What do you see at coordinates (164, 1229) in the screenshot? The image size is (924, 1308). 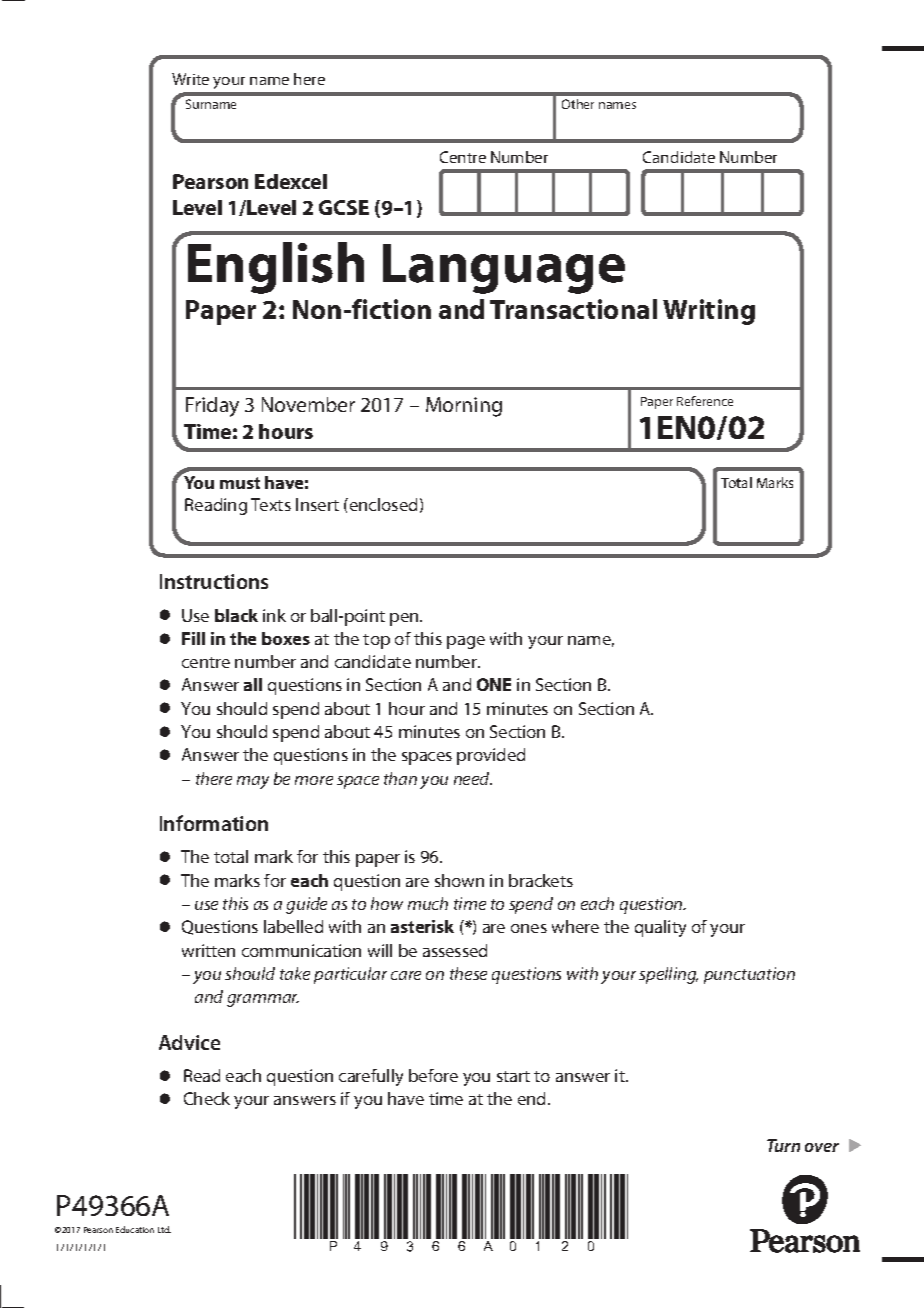 I see `Ltd` at bounding box center [164, 1229].
